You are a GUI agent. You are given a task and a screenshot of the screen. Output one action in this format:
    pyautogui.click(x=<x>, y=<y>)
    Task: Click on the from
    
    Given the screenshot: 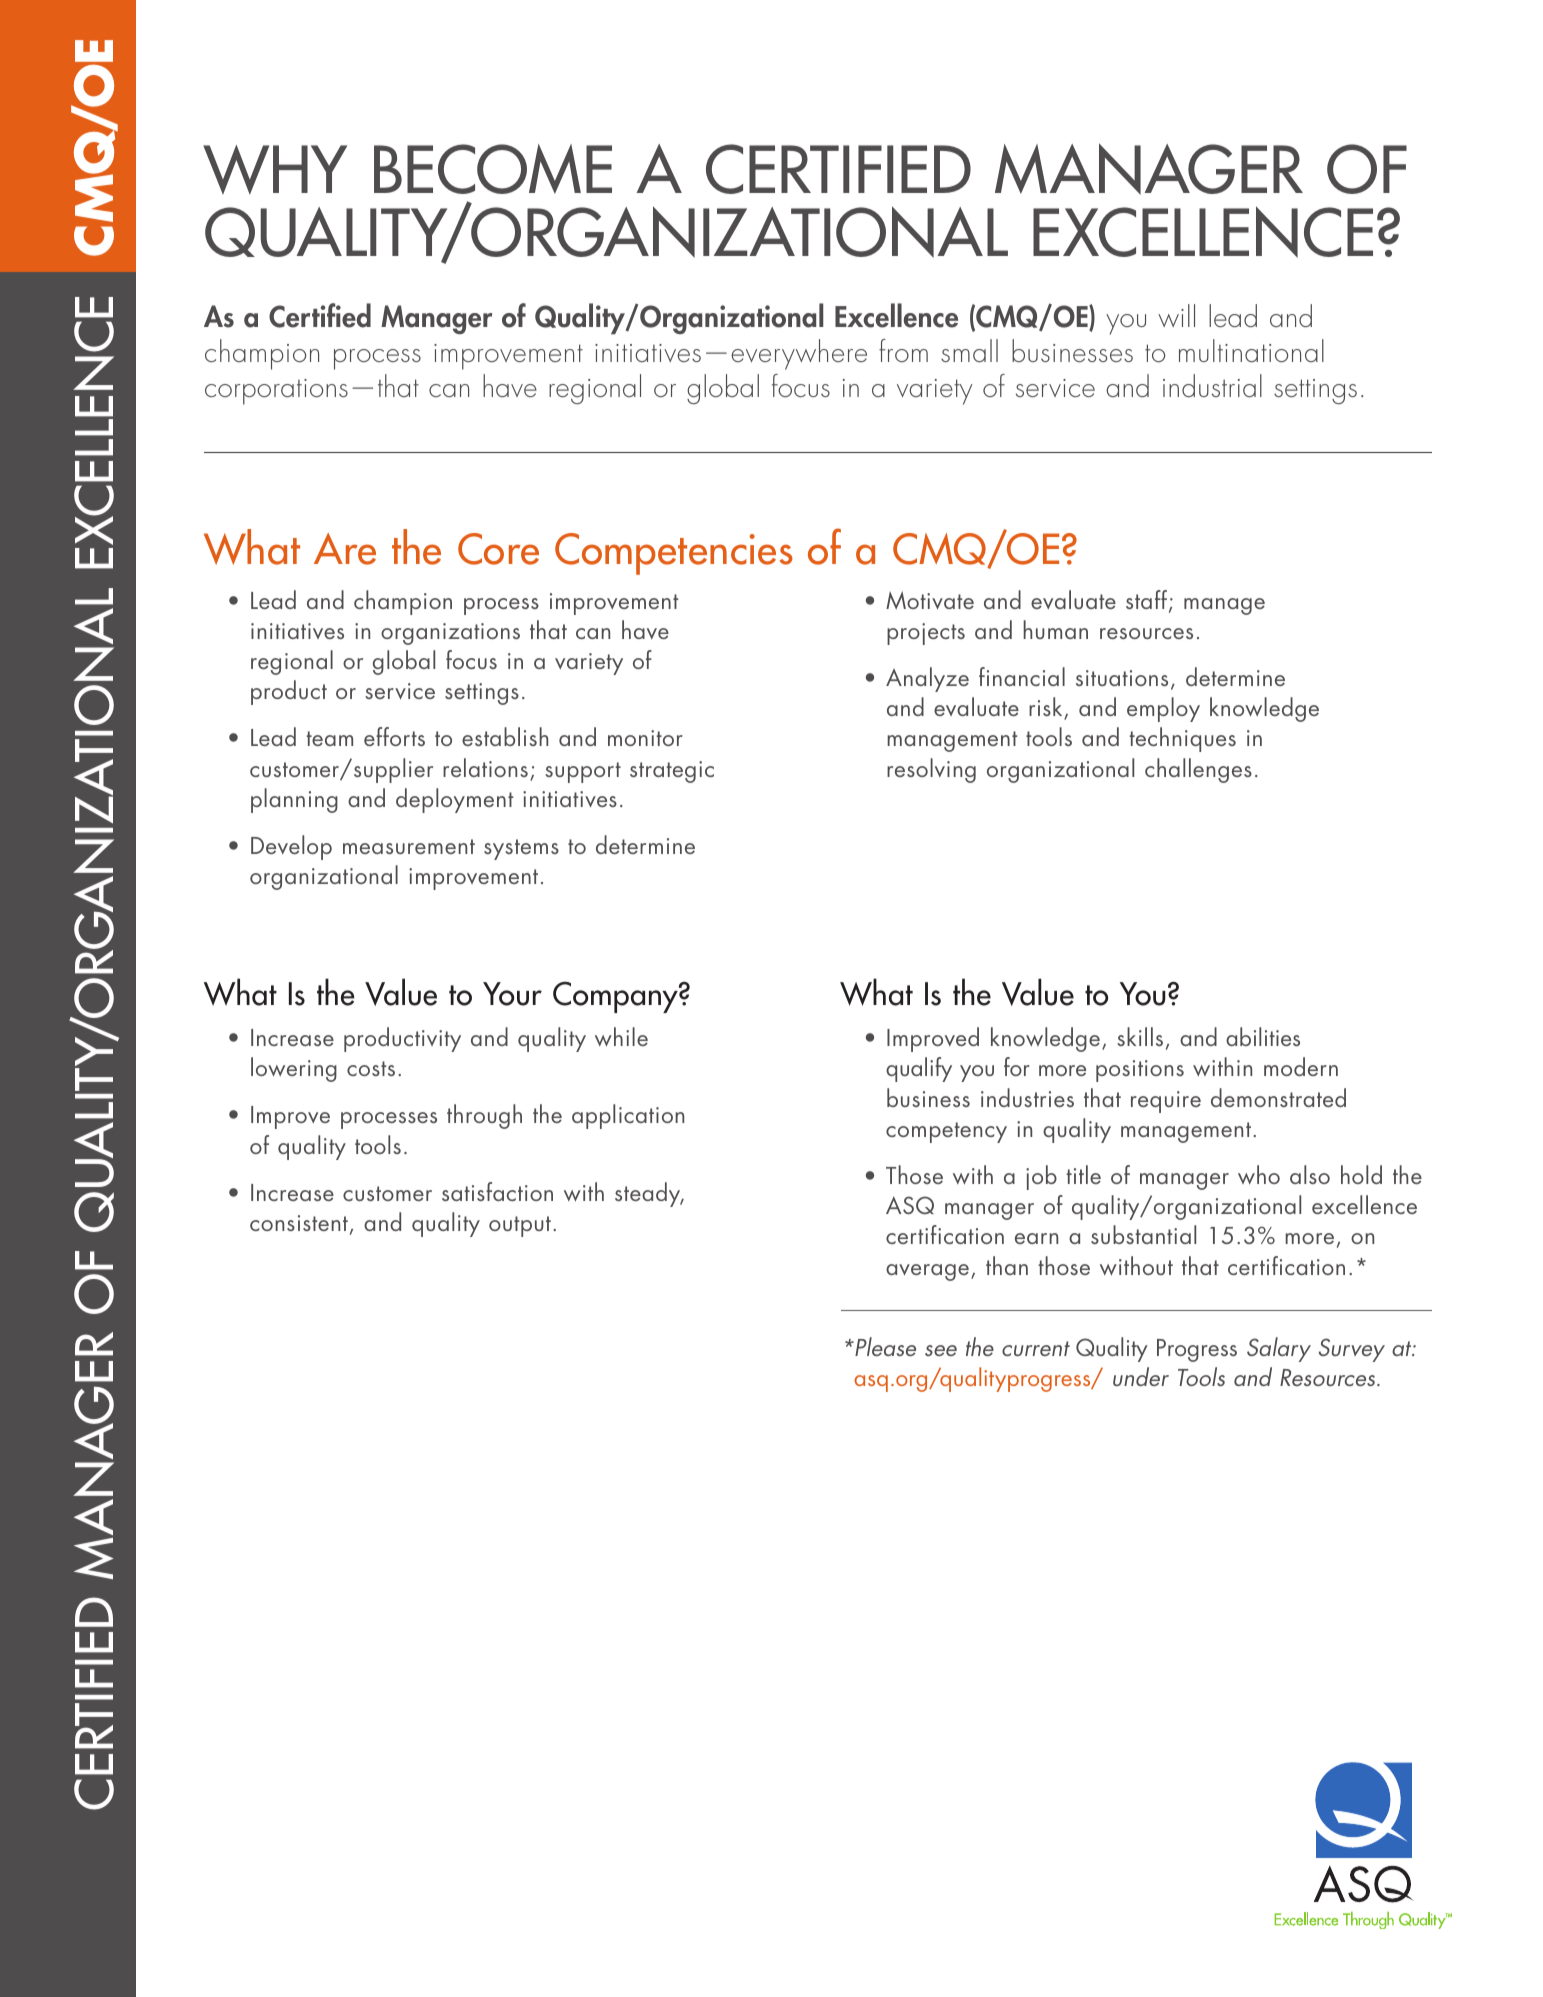 What is the action you would take?
    pyautogui.click(x=903, y=350)
